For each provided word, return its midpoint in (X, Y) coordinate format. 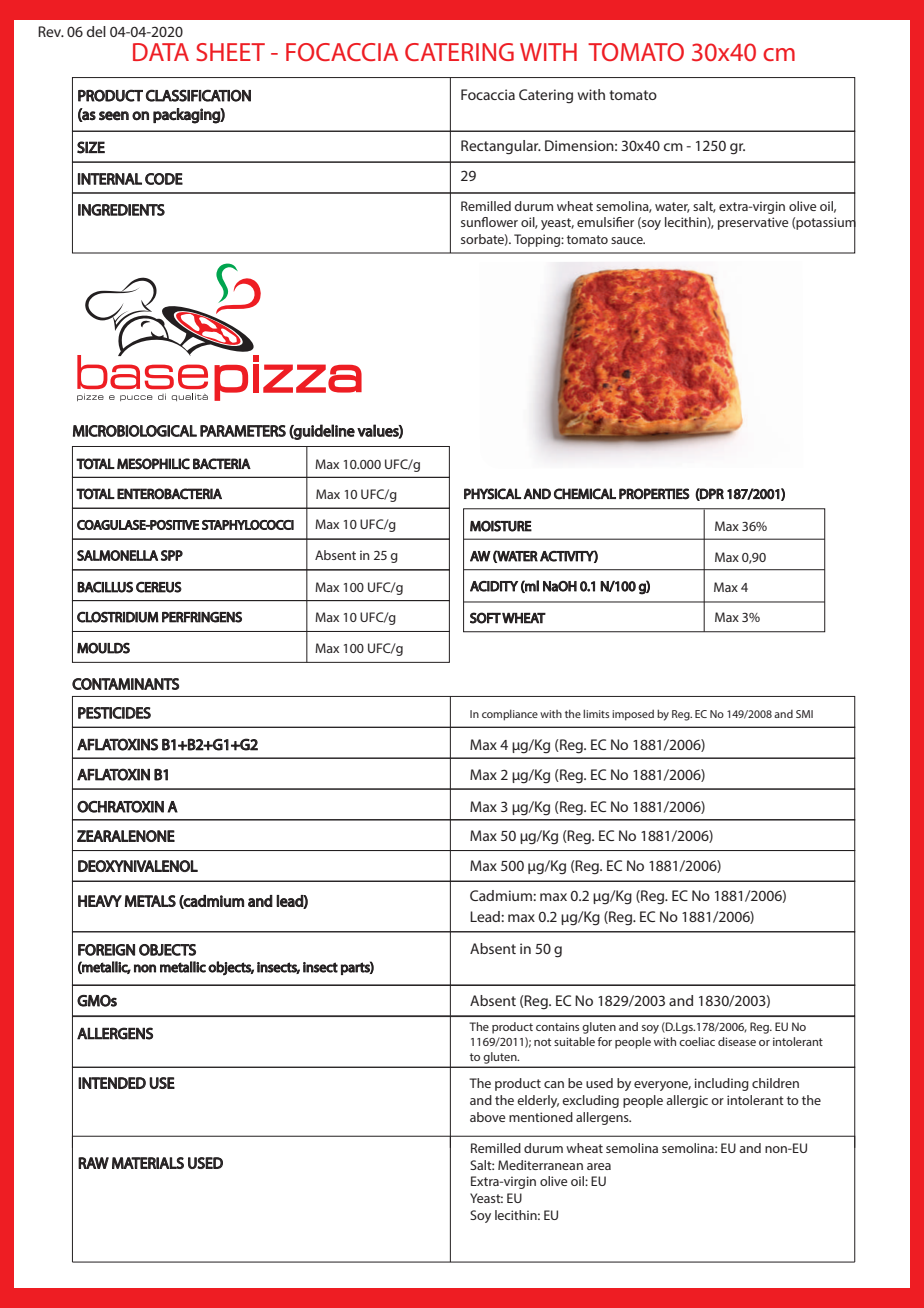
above (487, 1117)
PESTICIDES (114, 713)
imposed (633, 715)
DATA (161, 52)
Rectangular (501, 147)
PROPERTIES (654, 494)
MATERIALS (148, 1163)
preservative (753, 223)
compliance (510, 715)
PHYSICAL (492, 494)
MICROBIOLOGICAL (135, 431)
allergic (687, 1101)
